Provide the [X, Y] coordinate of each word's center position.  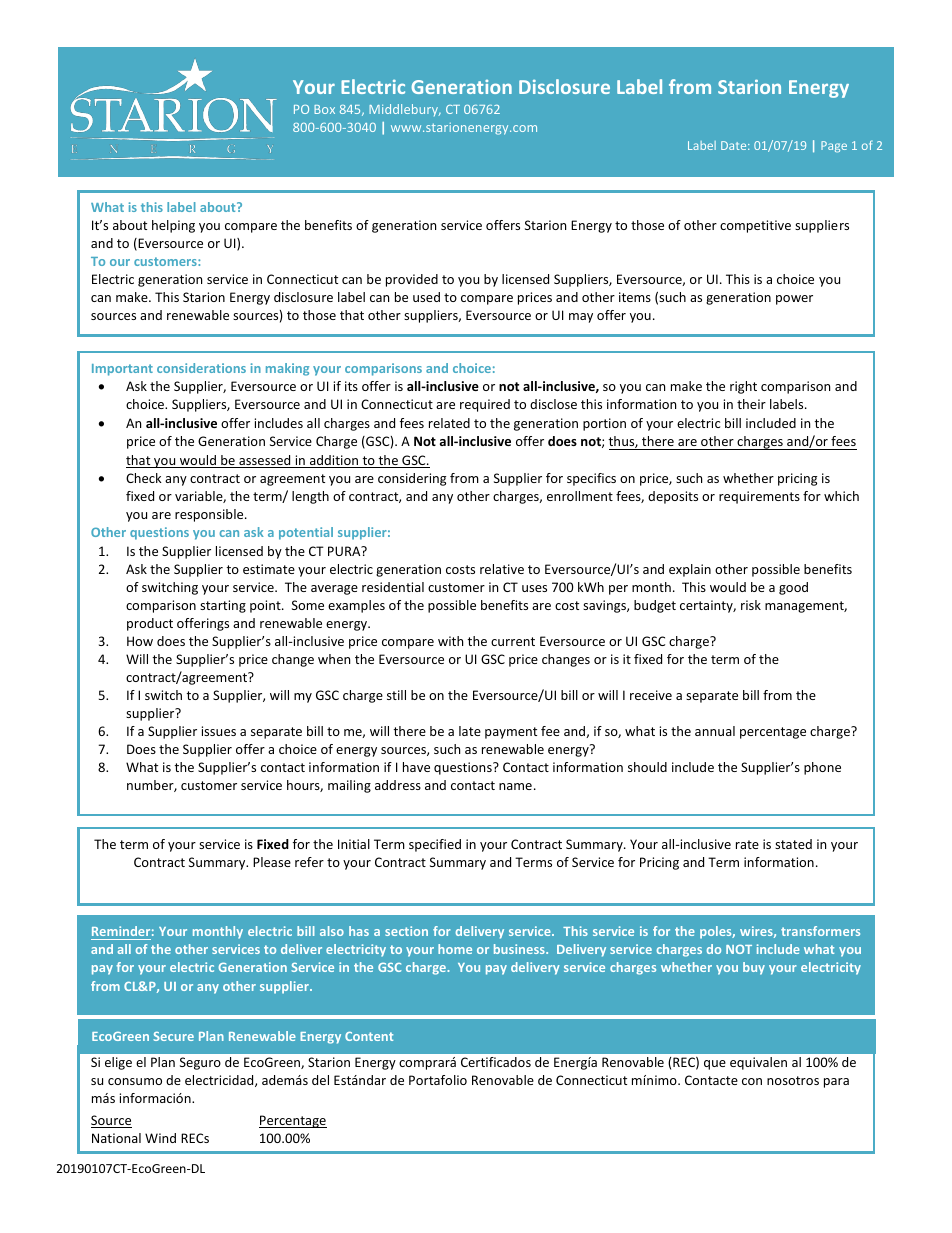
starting [223, 606]
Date [735, 145]
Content [369, 1036]
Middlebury [405, 110]
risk [751, 605]
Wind [160, 1138]
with [450, 641]
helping [173, 226]
